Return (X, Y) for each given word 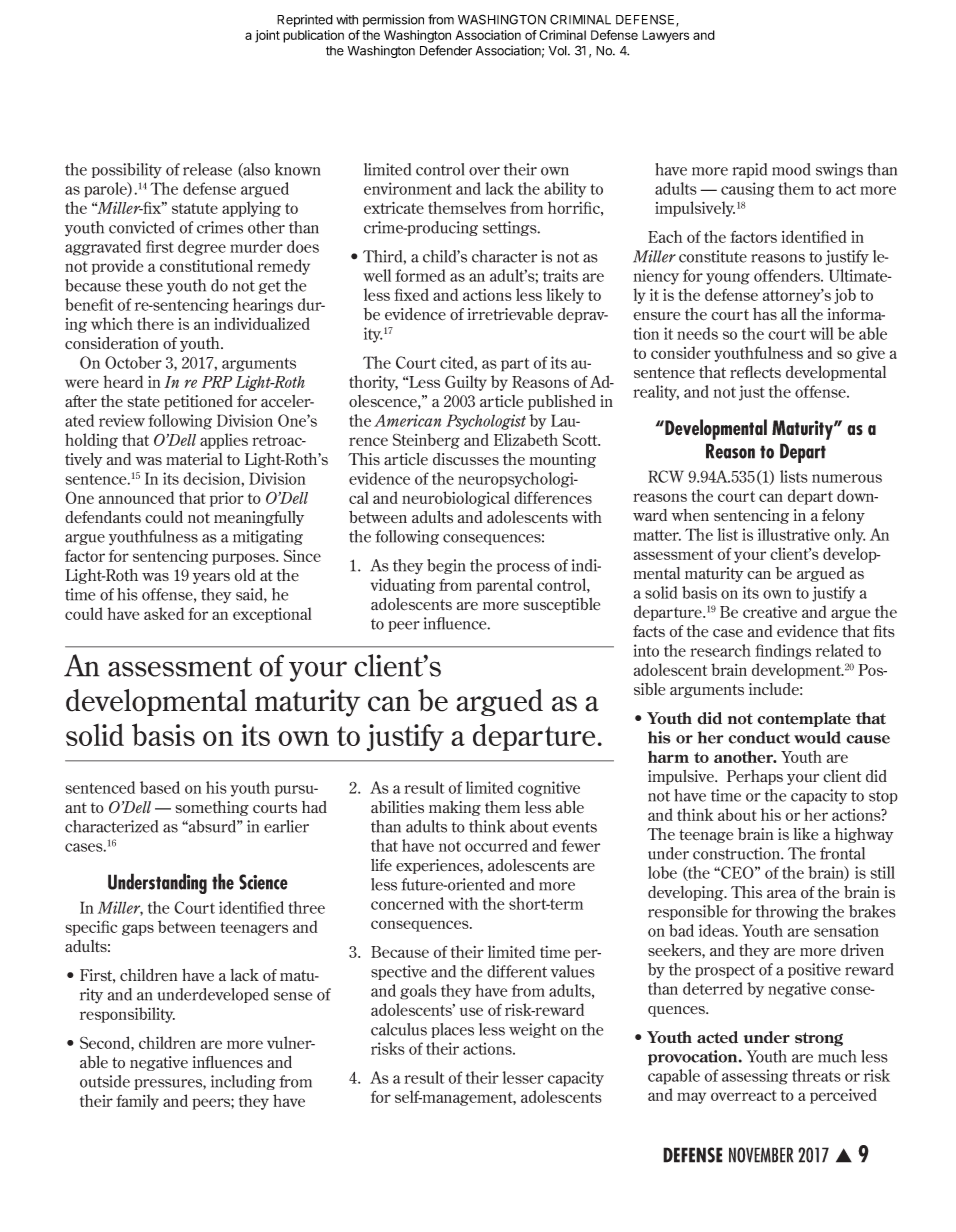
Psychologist (486, 422)
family (137, 1102)
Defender (446, 50)
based (160, 787)
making (455, 808)
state (143, 402)
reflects (755, 372)
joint (267, 36)
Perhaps (755, 777)
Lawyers (665, 36)
